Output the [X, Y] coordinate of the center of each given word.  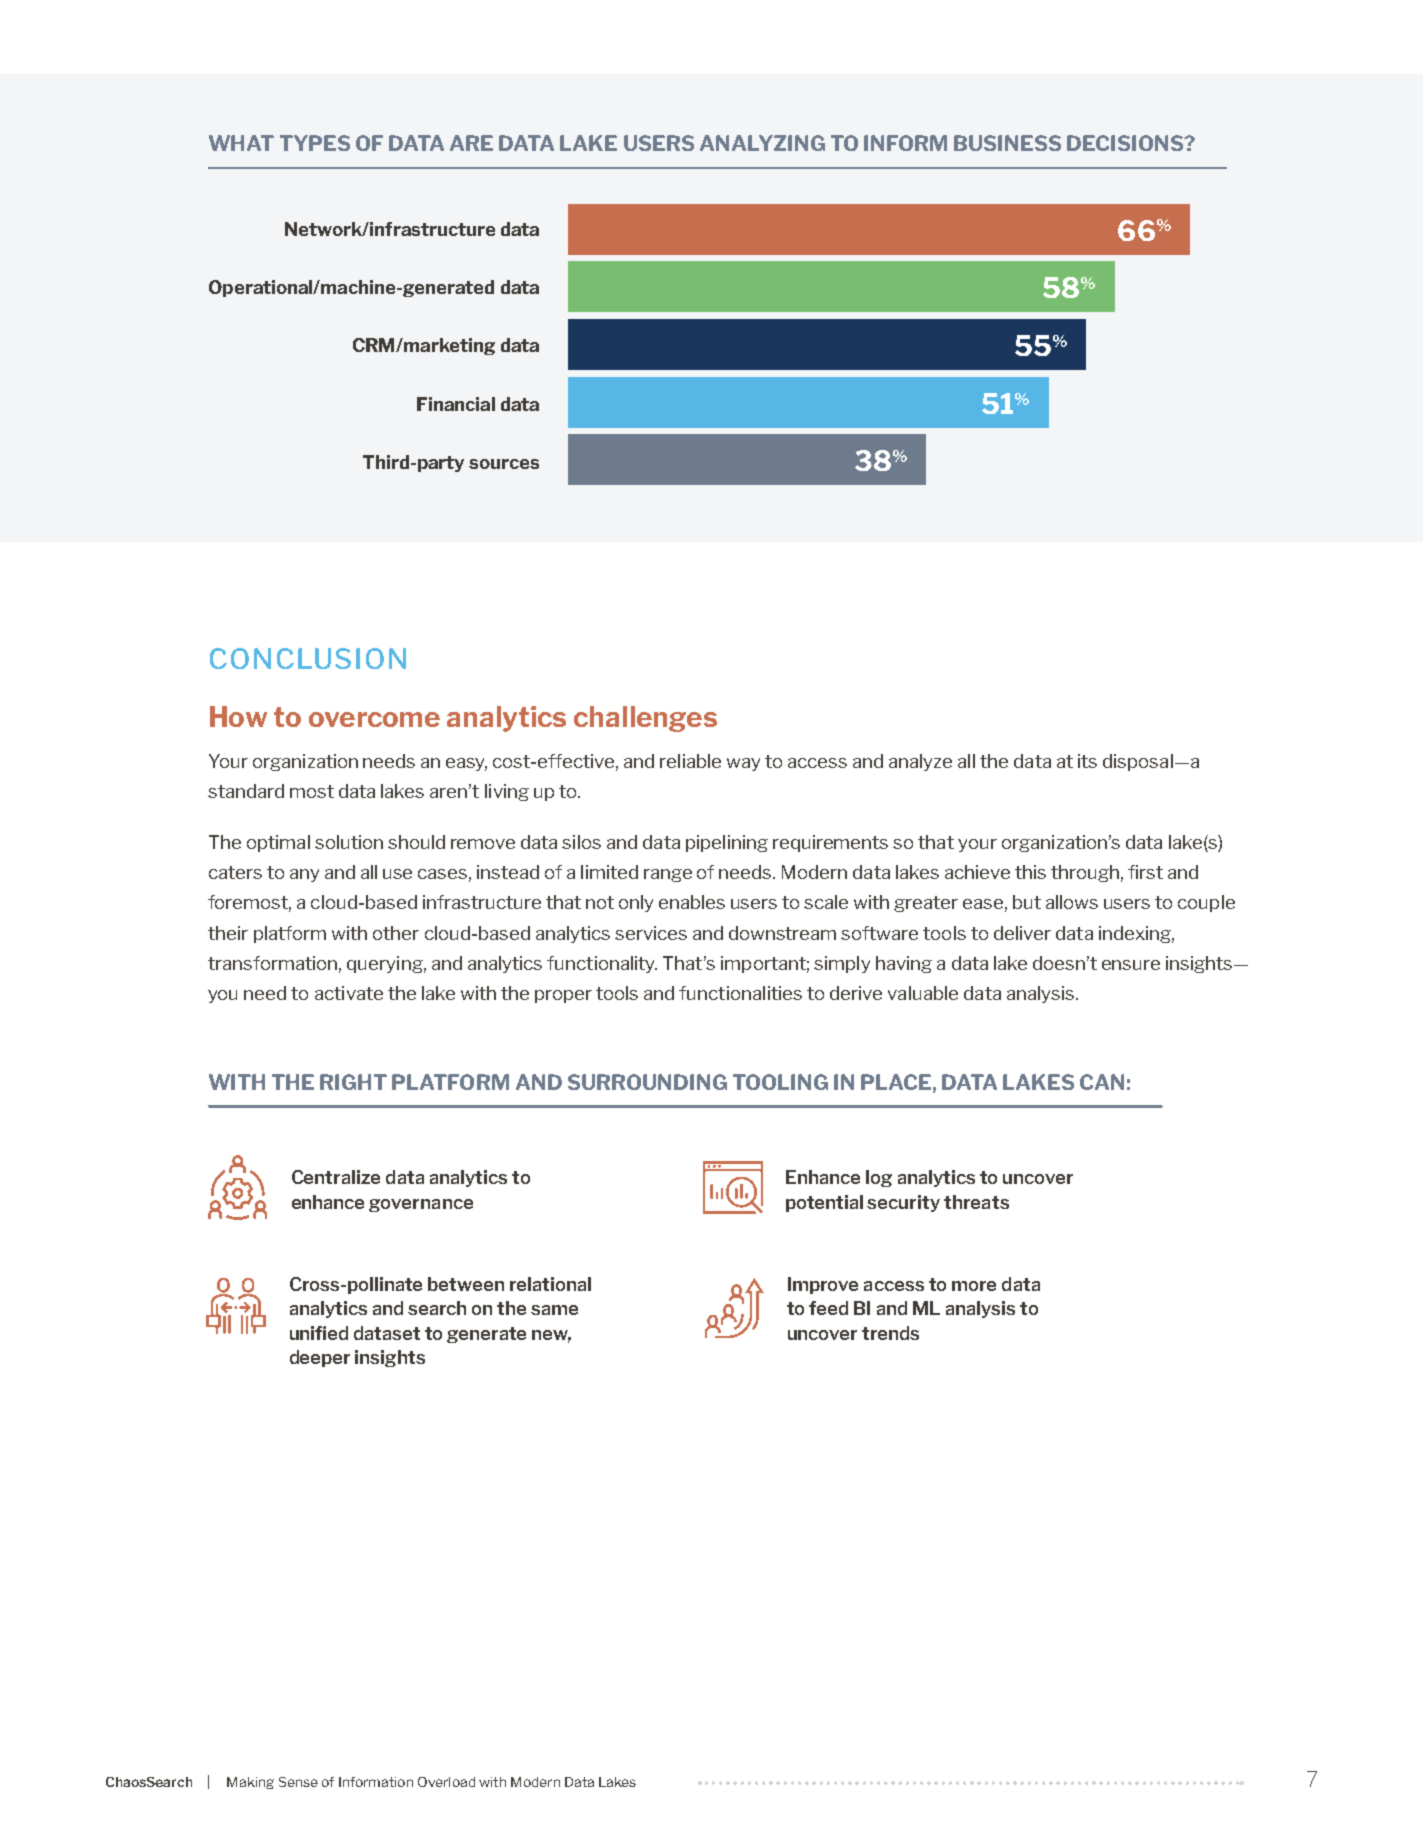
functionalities [740, 993]
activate [349, 993]
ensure [1131, 965]
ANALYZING [762, 143]
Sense [298, 1782]
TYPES [315, 143]
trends [890, 1333]
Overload [446, 1782]
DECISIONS [1126, 143]
